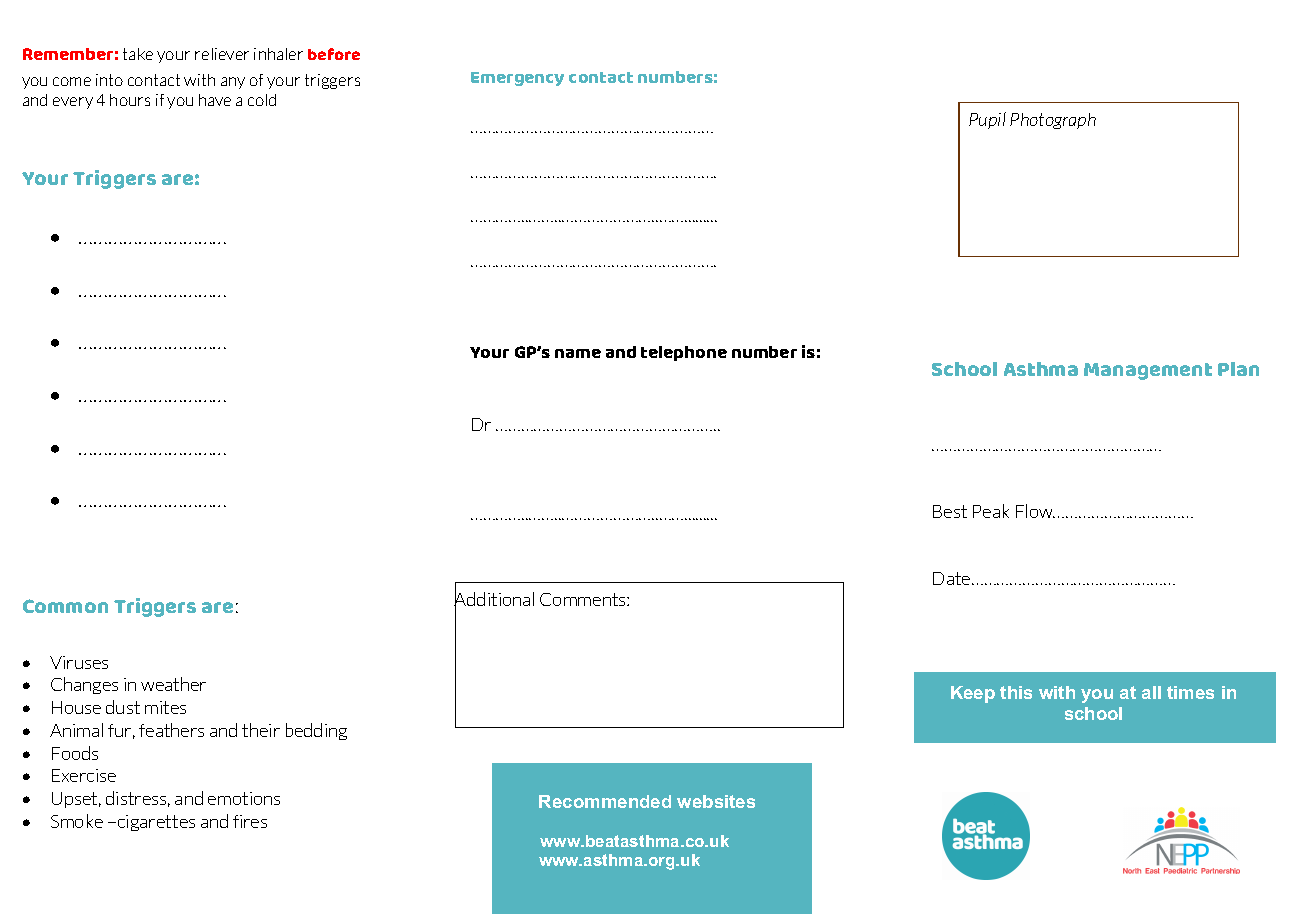 Image resolution: width=1308 pixels, height=924 pixels. What do you see at coordinates (1148, 371) in the document?
I see `Management` at bounding box center [1148, 371].
